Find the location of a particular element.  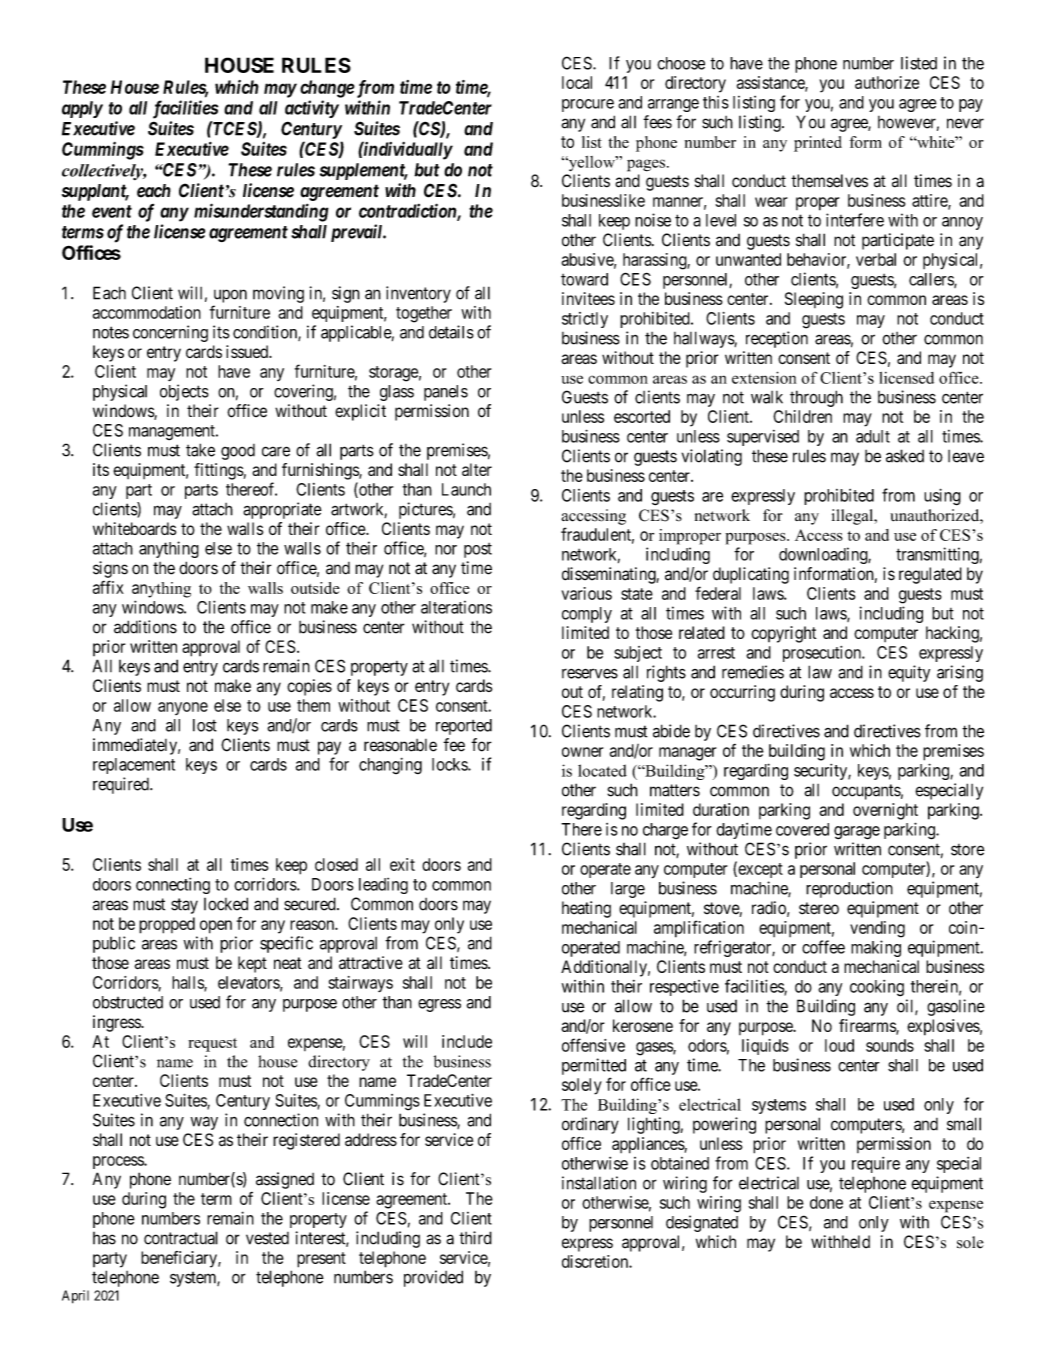

connecting is located at coordinates (173, 886).
